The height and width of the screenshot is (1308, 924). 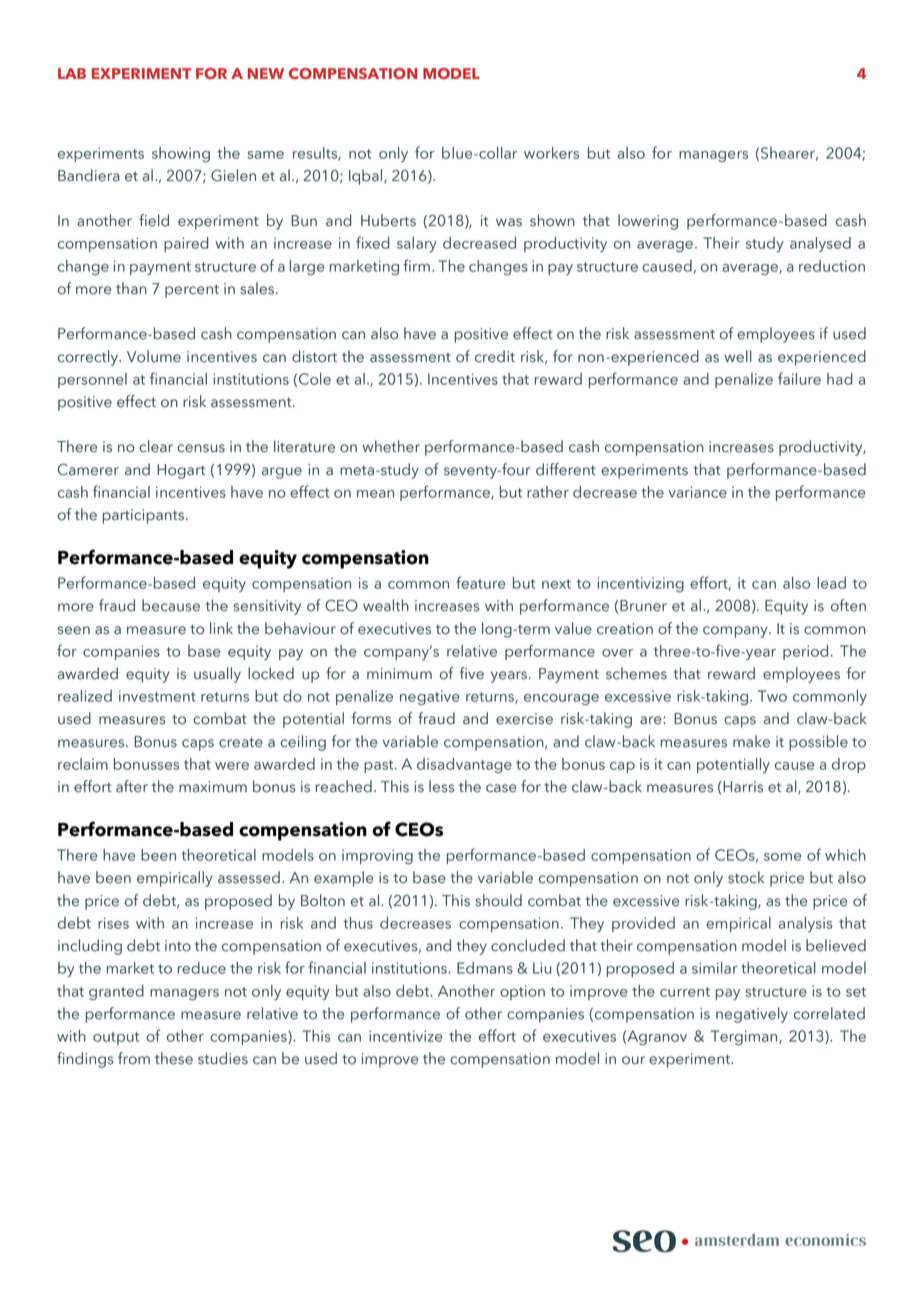 I want to click on exercise, so click(x=524, y=719).
